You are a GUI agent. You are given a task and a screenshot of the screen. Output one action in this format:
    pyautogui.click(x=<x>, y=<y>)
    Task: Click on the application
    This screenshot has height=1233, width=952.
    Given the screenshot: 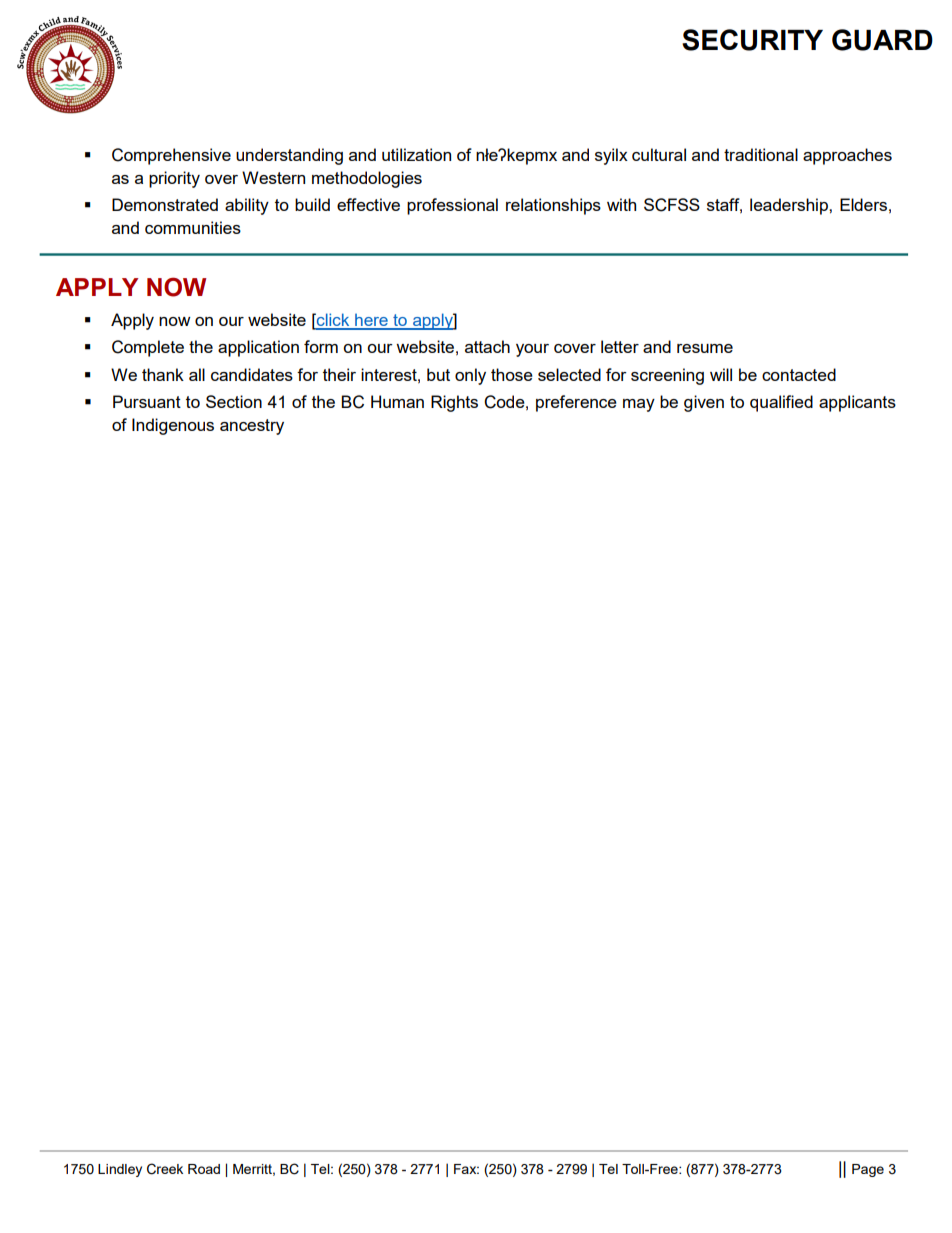 What is the action you would take?
    pyautogui.click(x=258, y=348)
